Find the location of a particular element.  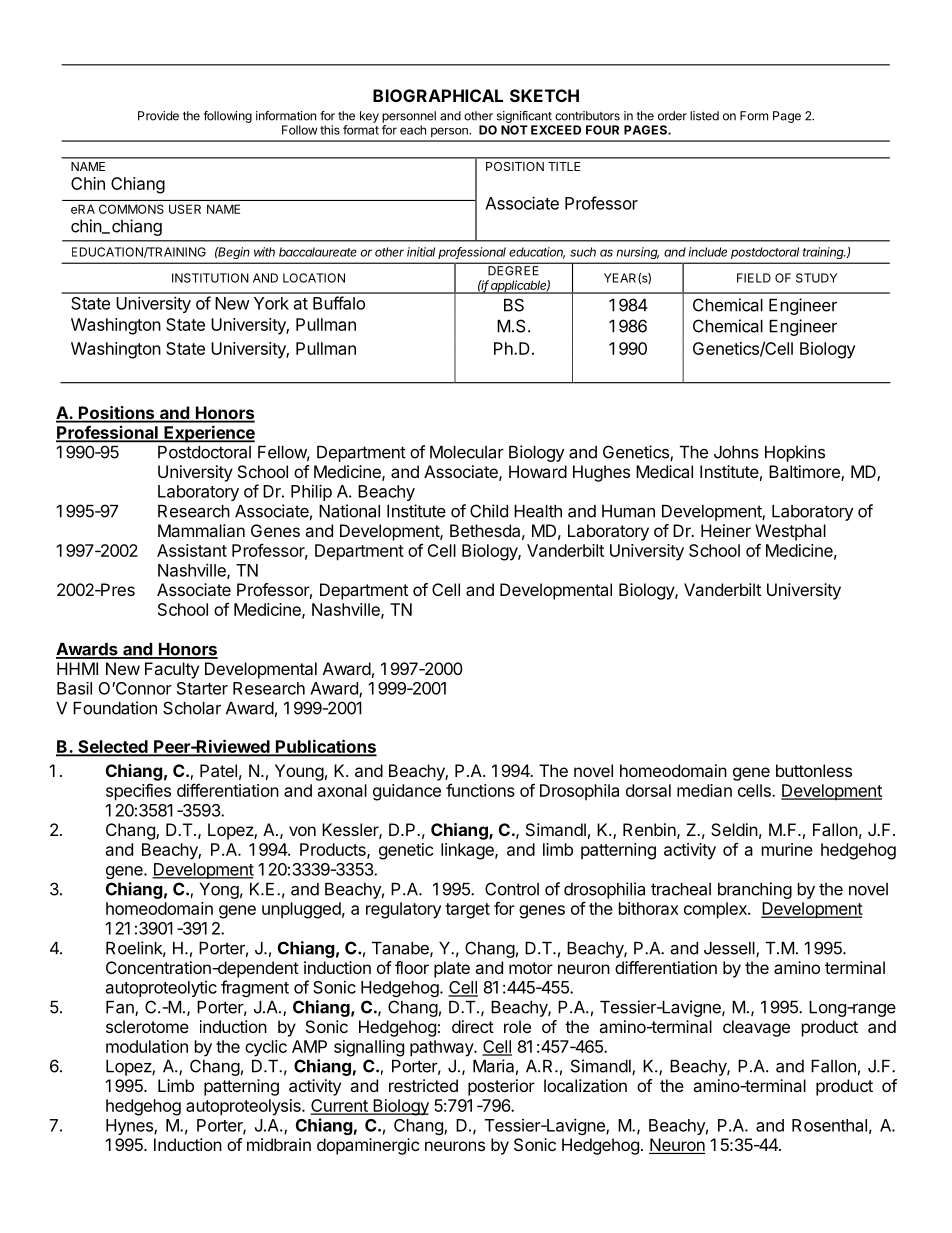

Johns is located at coordinates (736, 452).
